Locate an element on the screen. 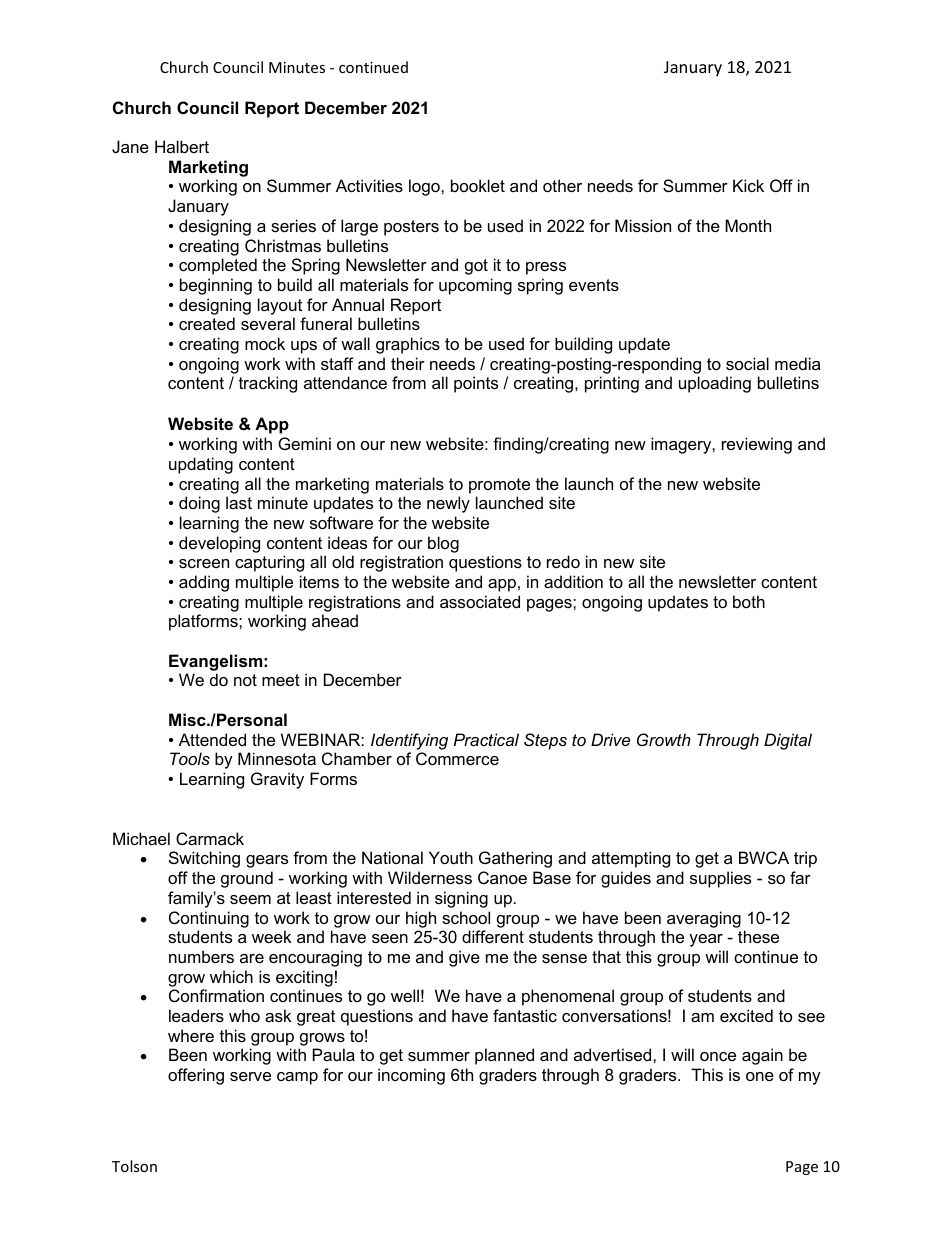  associated is located at coordinates (480, 601).
